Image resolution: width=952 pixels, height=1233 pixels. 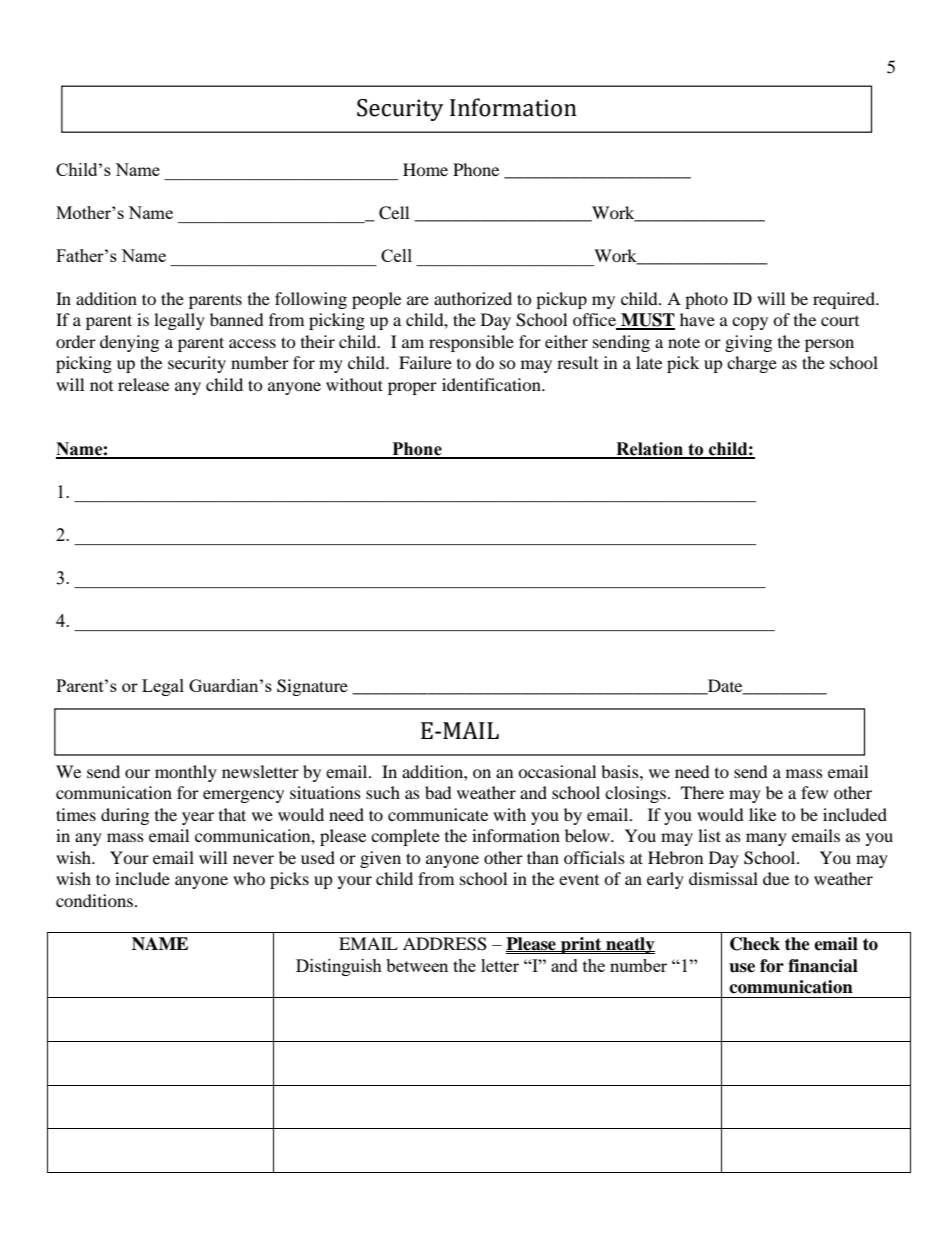 I want to click on identification, so click(x=492, y=384).
